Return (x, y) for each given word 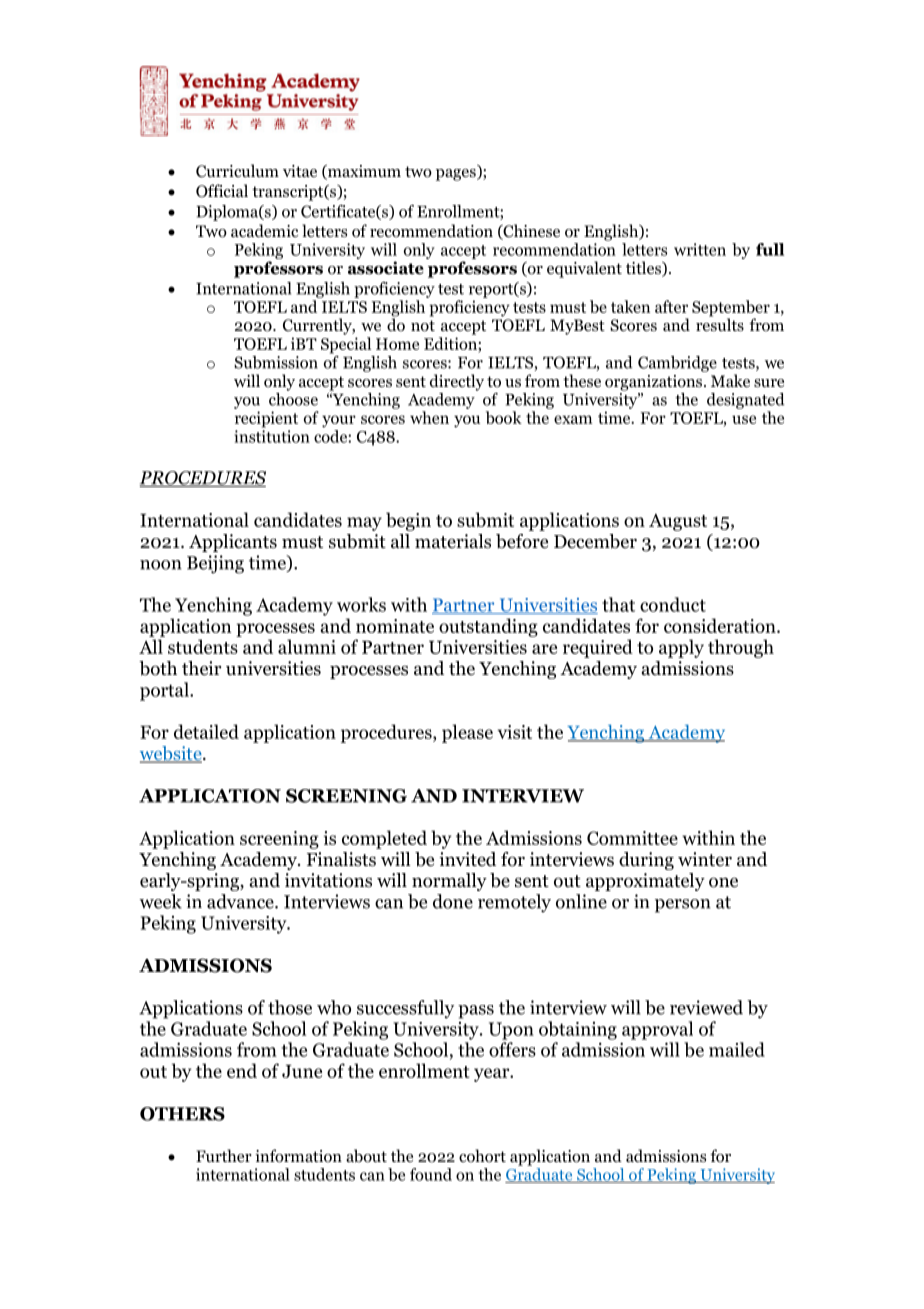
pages (457, 175)
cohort (482, 1156)
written (700, 249)
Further (224, 1155)
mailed (737, 1049)
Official (222, 191)
